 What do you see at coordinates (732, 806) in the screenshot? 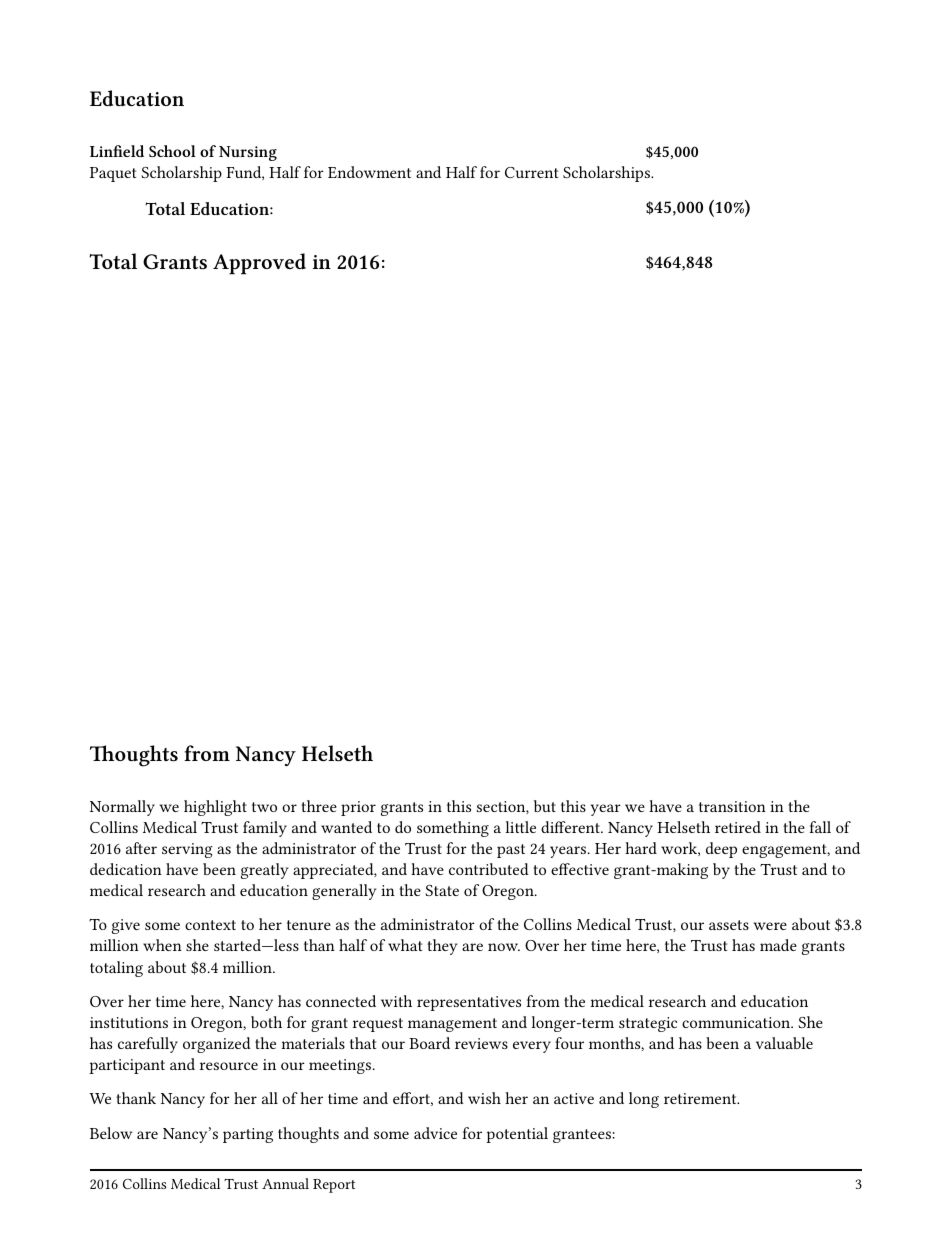
I see `transition` at bounding box center [732, 806].
